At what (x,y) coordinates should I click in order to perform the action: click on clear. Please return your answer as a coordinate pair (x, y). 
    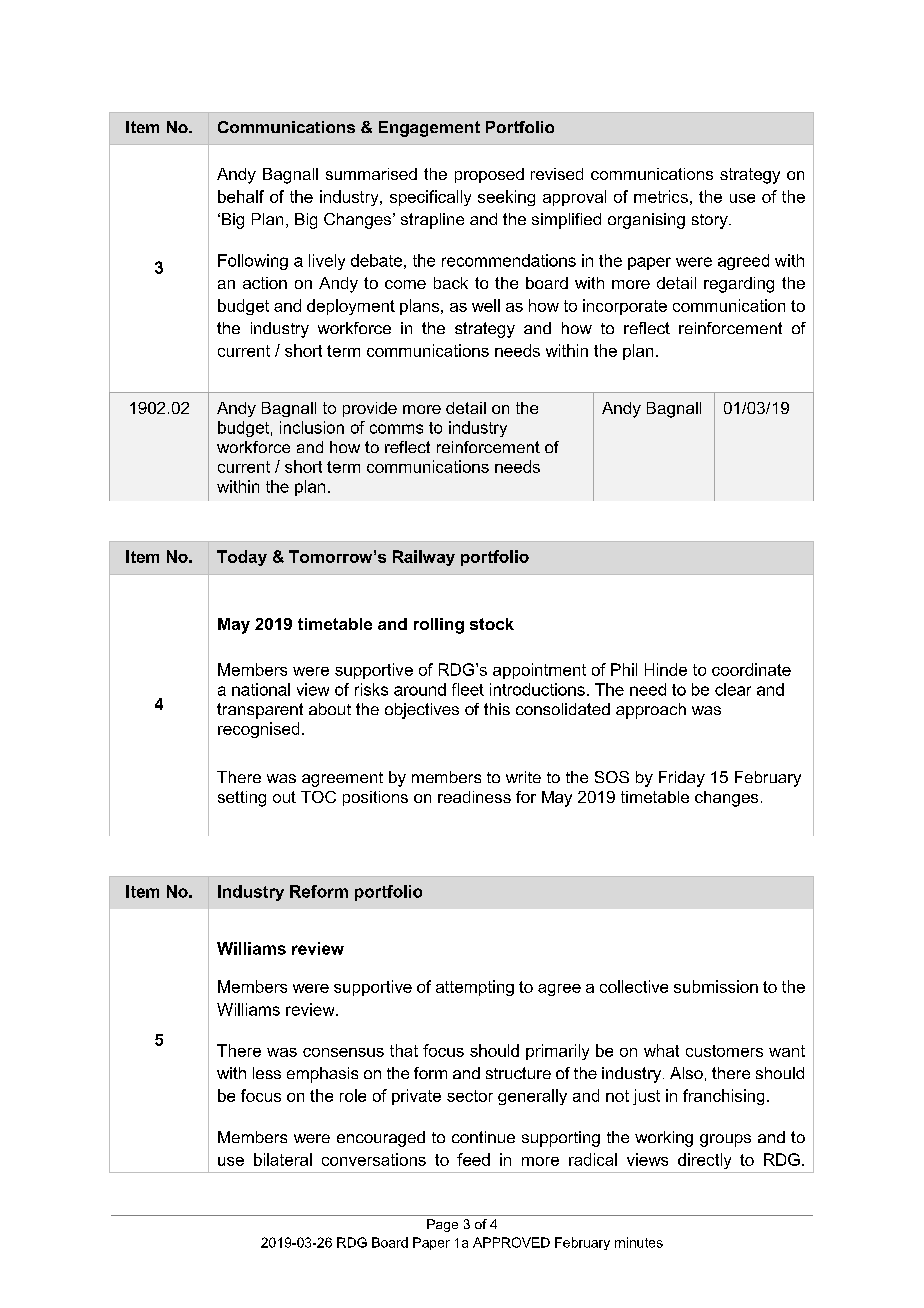
    Looking at the image, I should click on (733, 689).
